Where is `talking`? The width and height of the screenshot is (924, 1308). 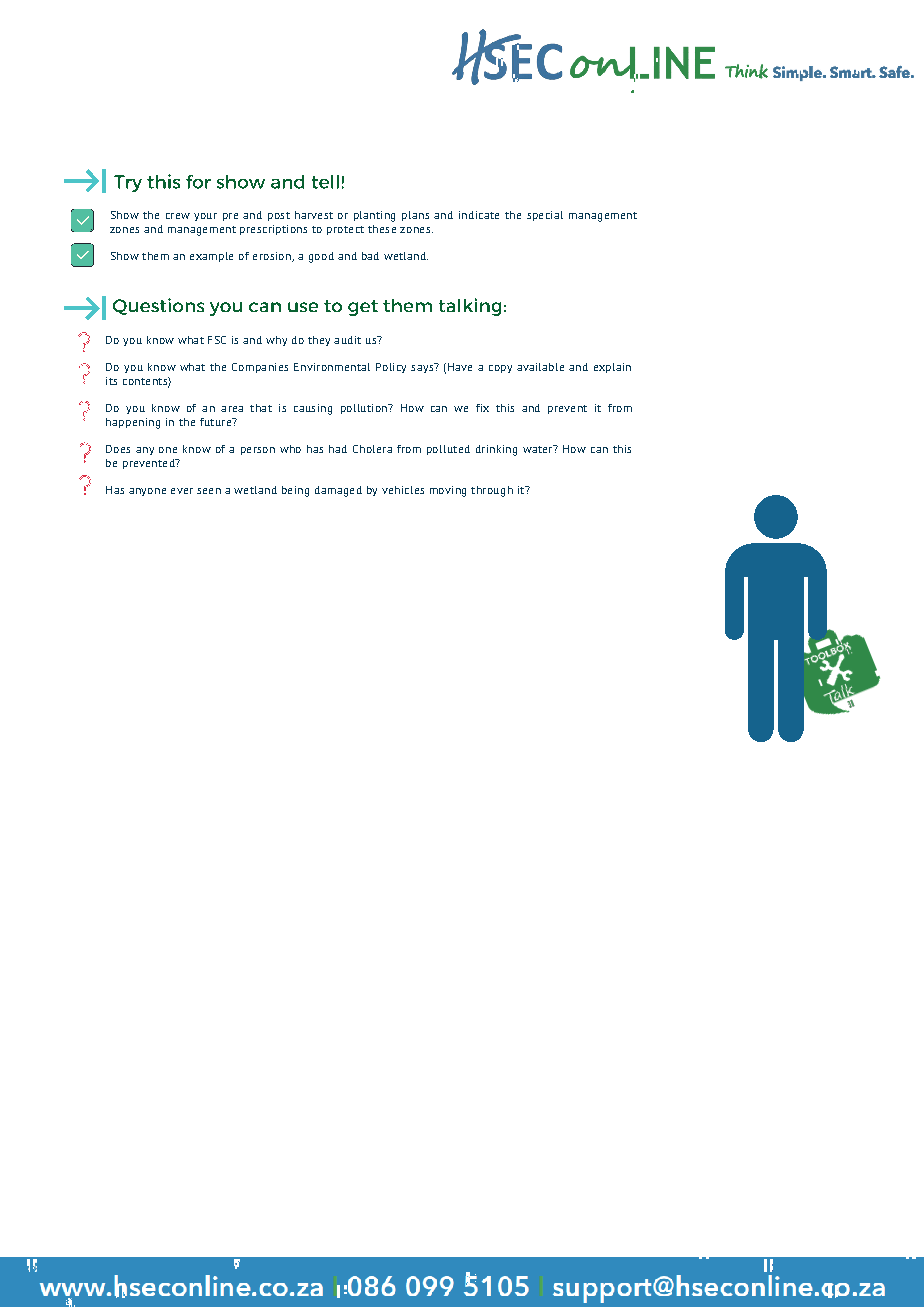 talking is located at coordinates (470, 307).
